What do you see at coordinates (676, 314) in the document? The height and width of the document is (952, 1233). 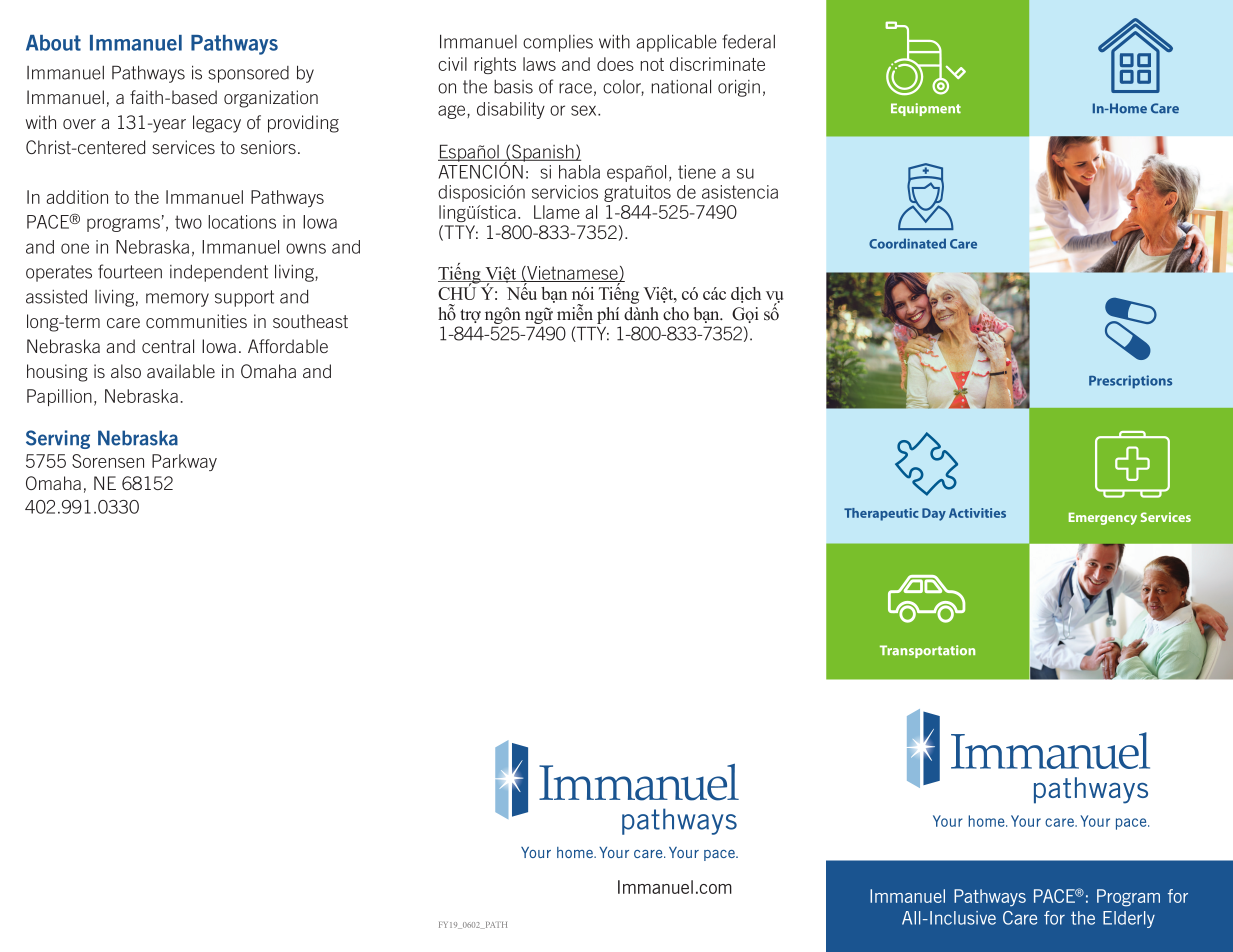 I see `cho` at bounding box center [676, 314].
